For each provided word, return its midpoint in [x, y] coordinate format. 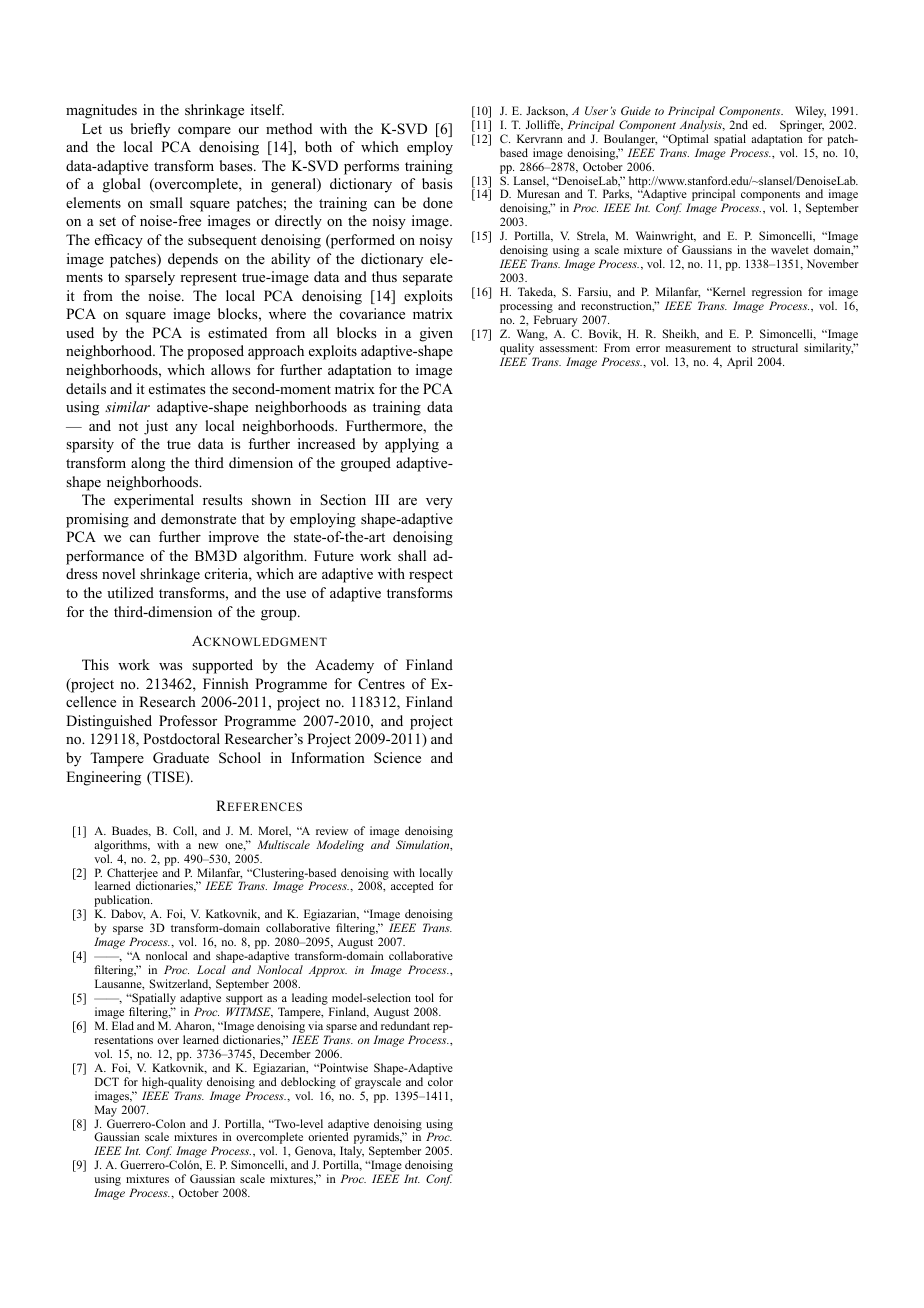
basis [437, 183]
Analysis [702, 127]
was [170, 666]
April [740, 363]
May [106, 1111]
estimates [177, 388]
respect [431, 576]
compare [204, 132]
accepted [412, 887]
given [436, 334]
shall [412, 555]
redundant [405, 1025]
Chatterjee [132, 875]
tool [424, 997]
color [440, 1081]
